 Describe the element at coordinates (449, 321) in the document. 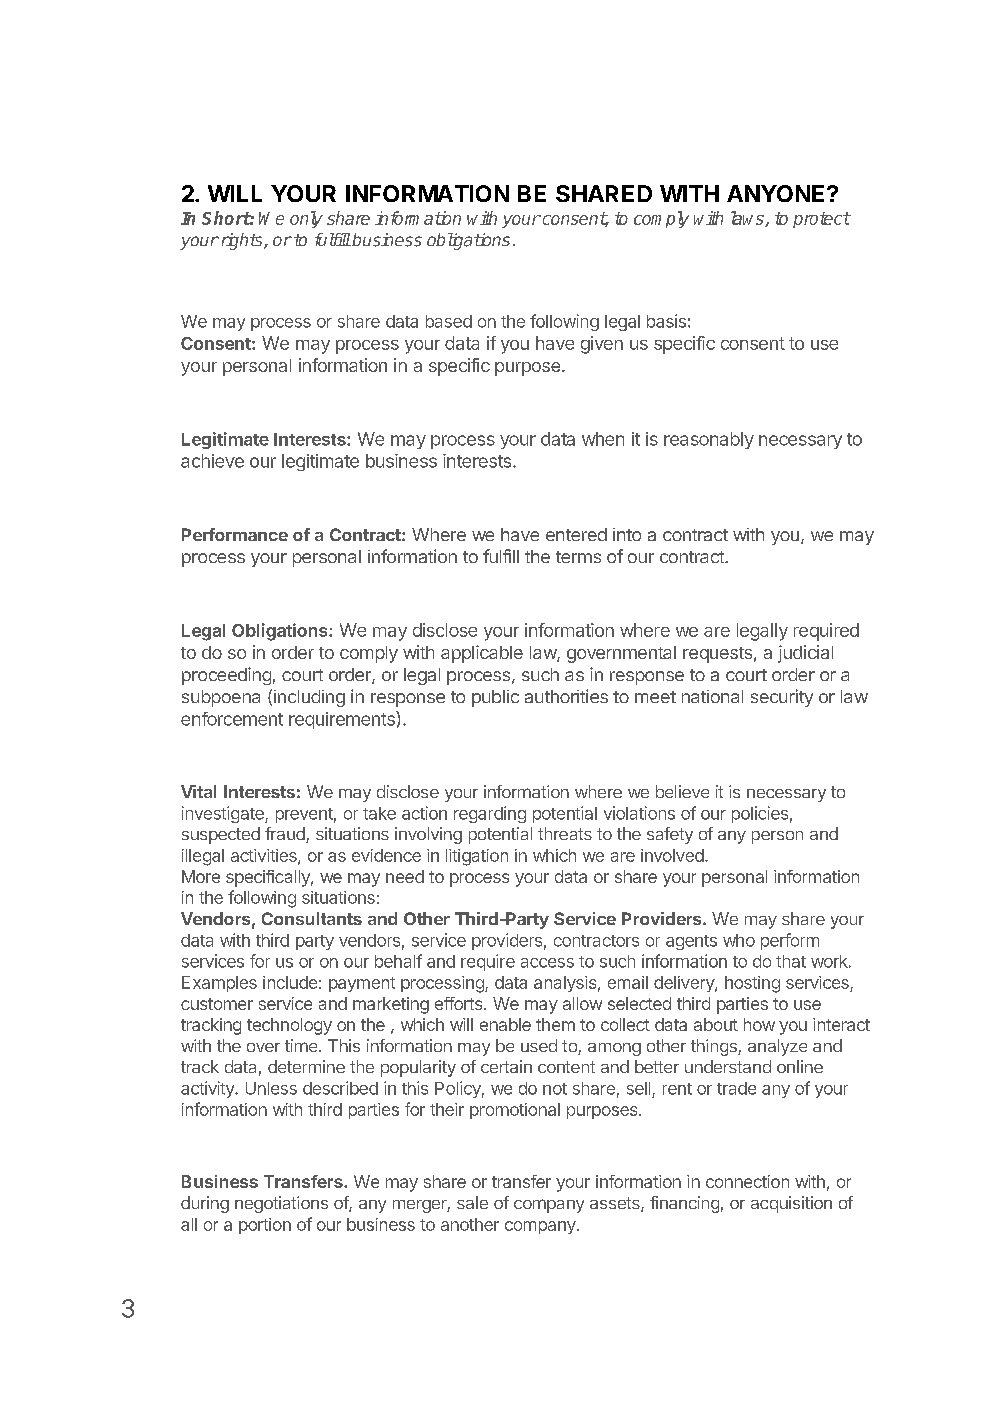

I see `based` at that location.
